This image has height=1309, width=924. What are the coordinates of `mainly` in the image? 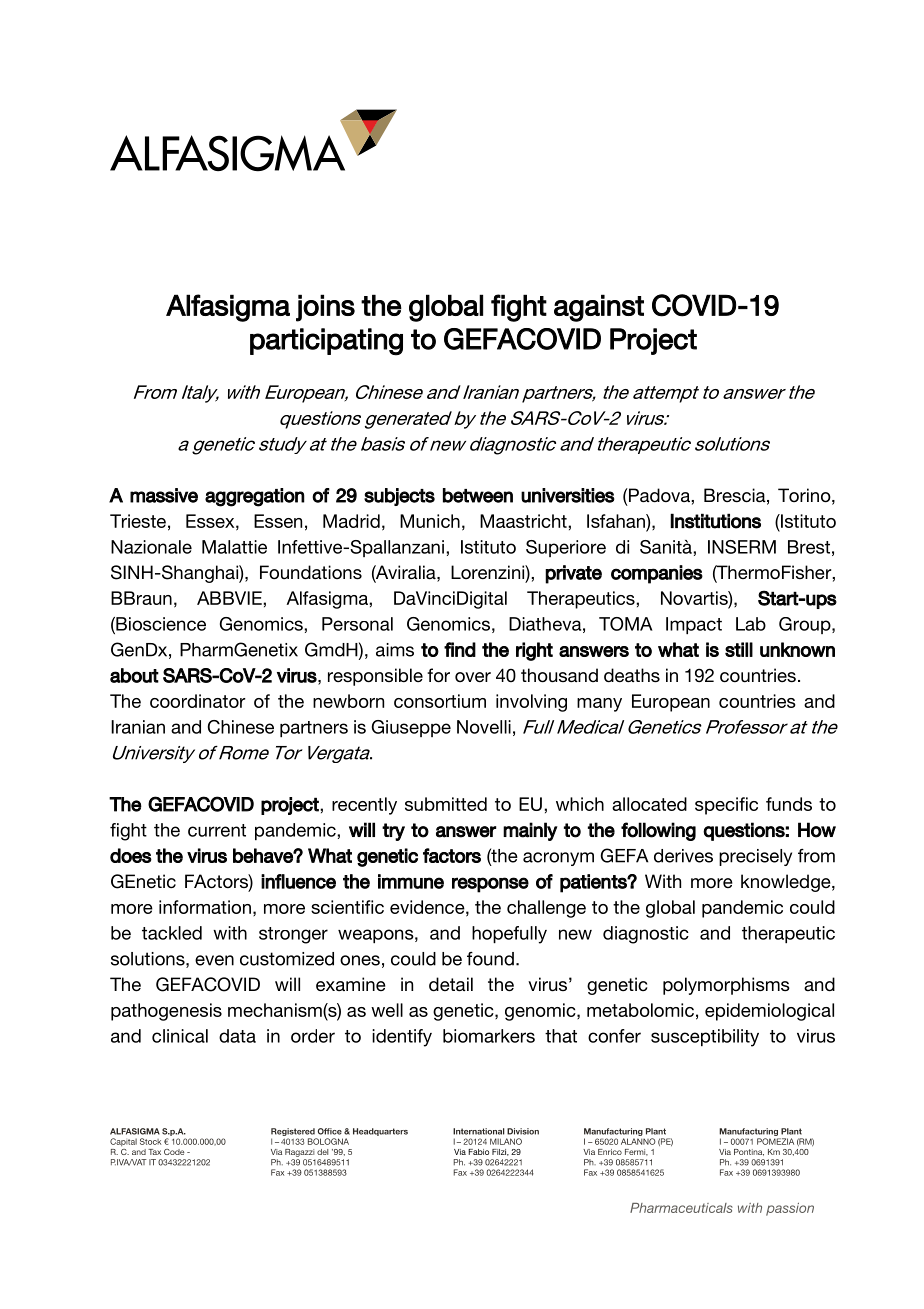 It's located at (530, 831).
